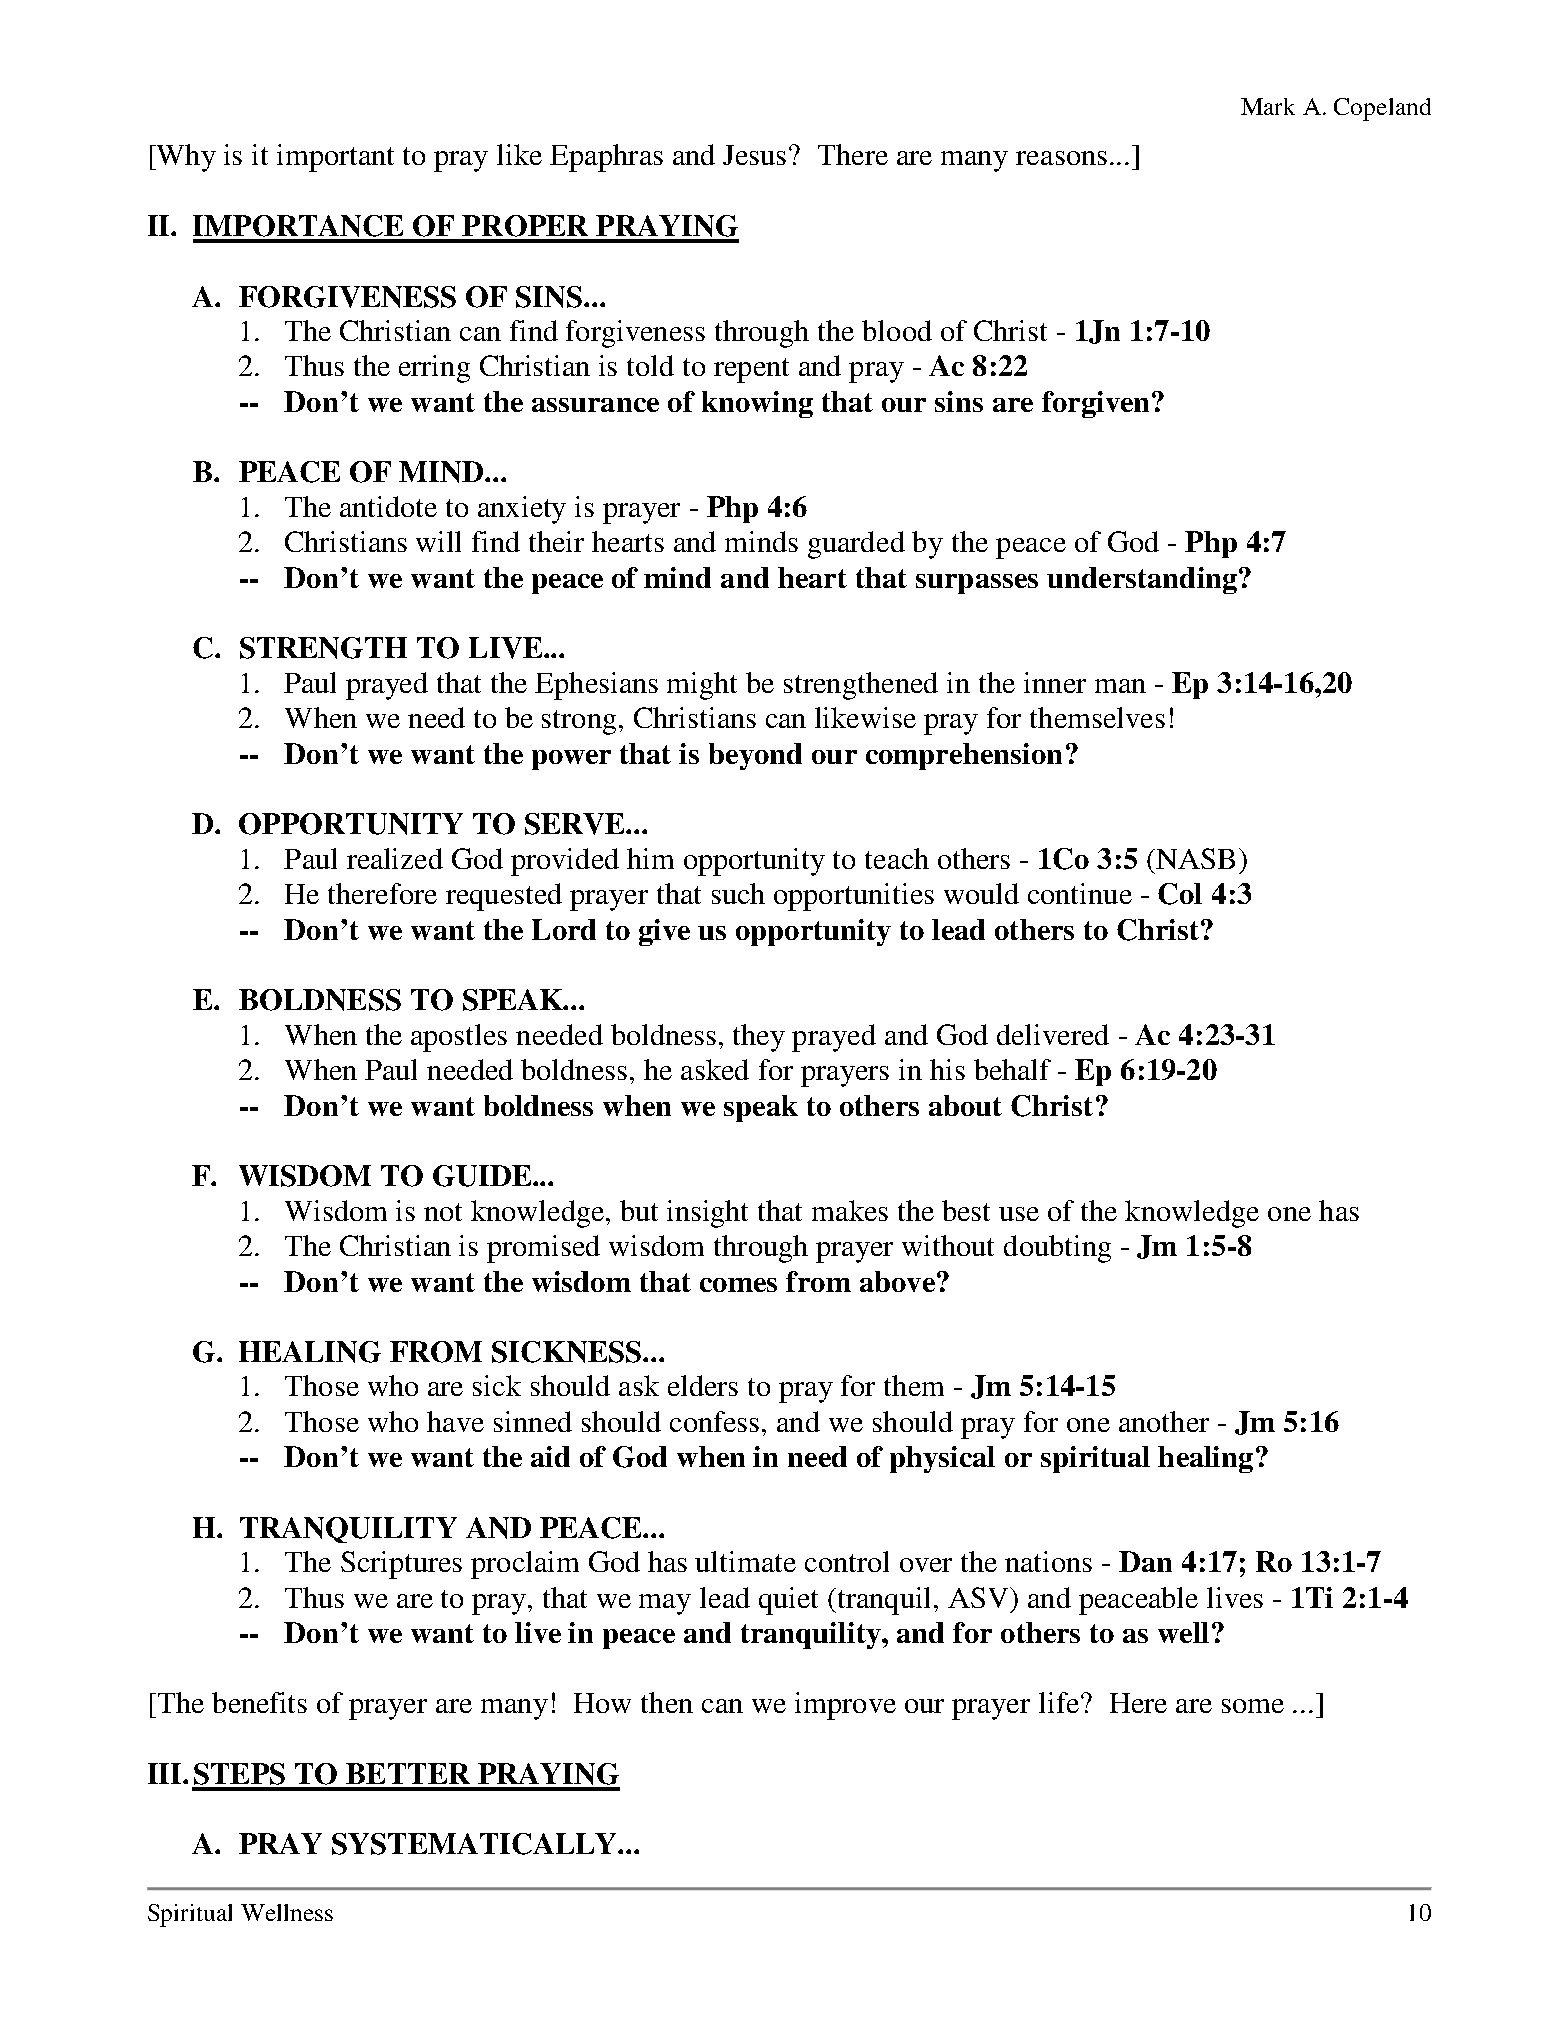 Image resolution: width=1560 pixels, height=2019 pixels. Describe the element at coordinates (335, 158) in the screenshot. I see `important` at that location.
